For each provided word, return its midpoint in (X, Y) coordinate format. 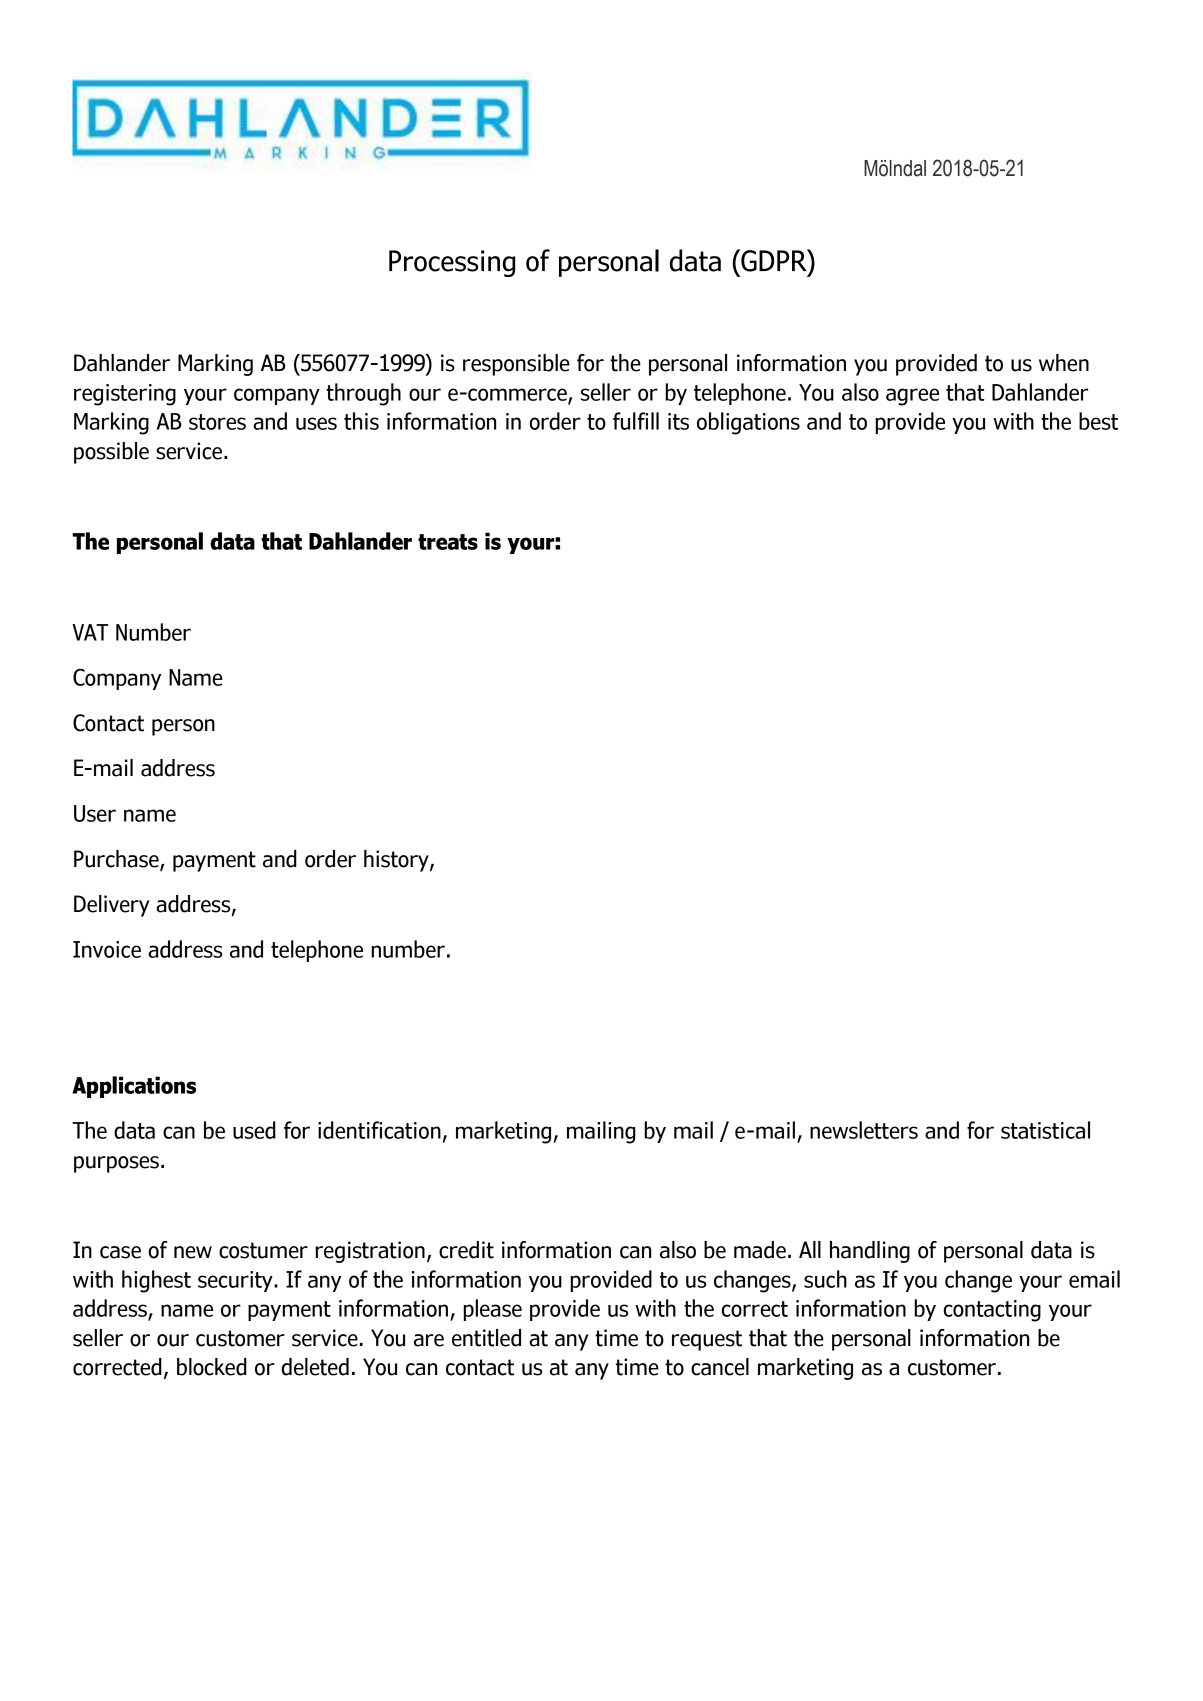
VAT (90, 632)
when (1064, 363)
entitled (486, 1338)
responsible (516, 365)
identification (379, 1130)
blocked (212, 1367)
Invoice (107, 949)
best (1098, 421)
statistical (1045, 1130)
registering (125, 395)
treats (448, 542)
